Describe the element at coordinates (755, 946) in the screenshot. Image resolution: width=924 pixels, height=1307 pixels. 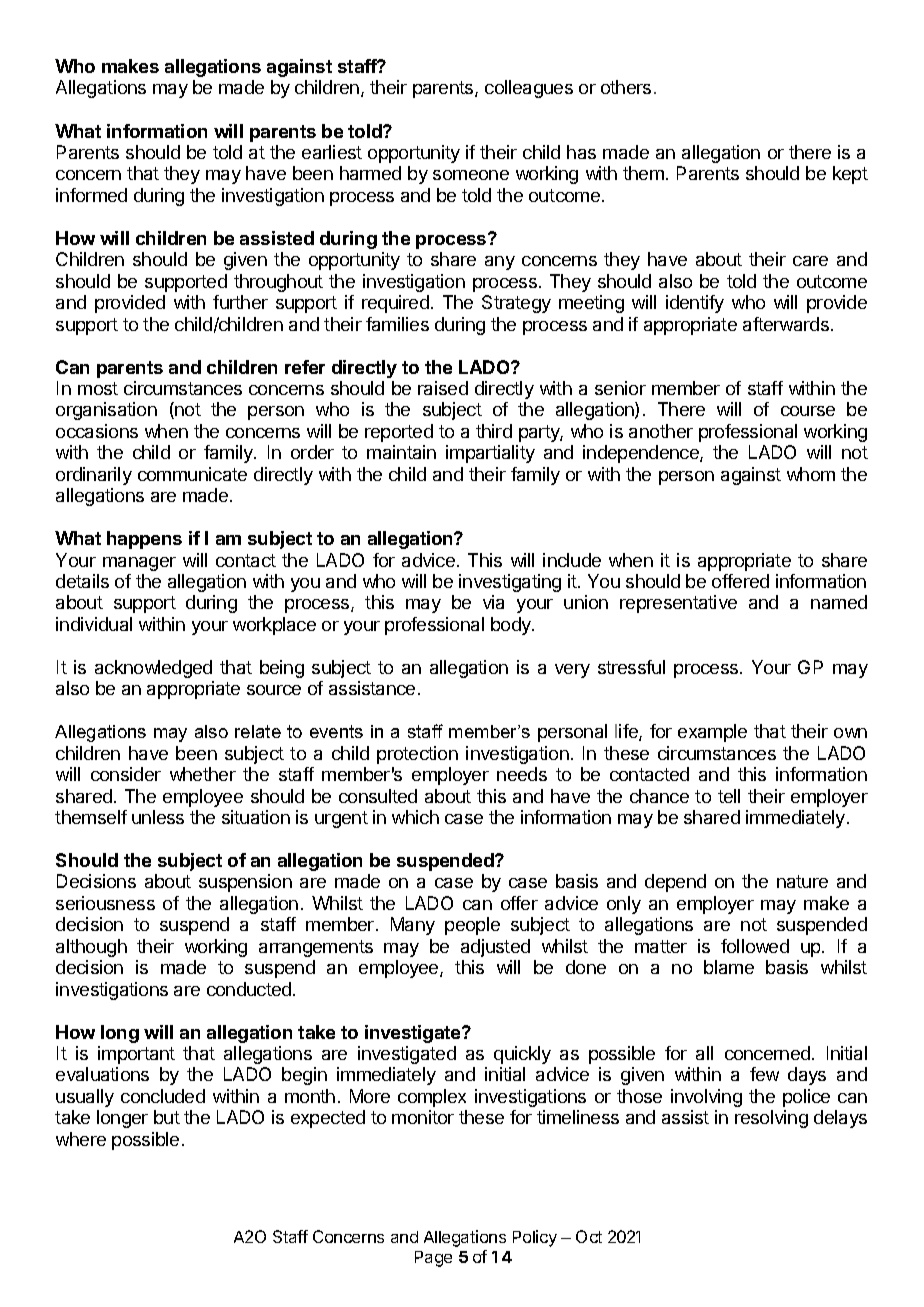
I see `followed` at that location.
